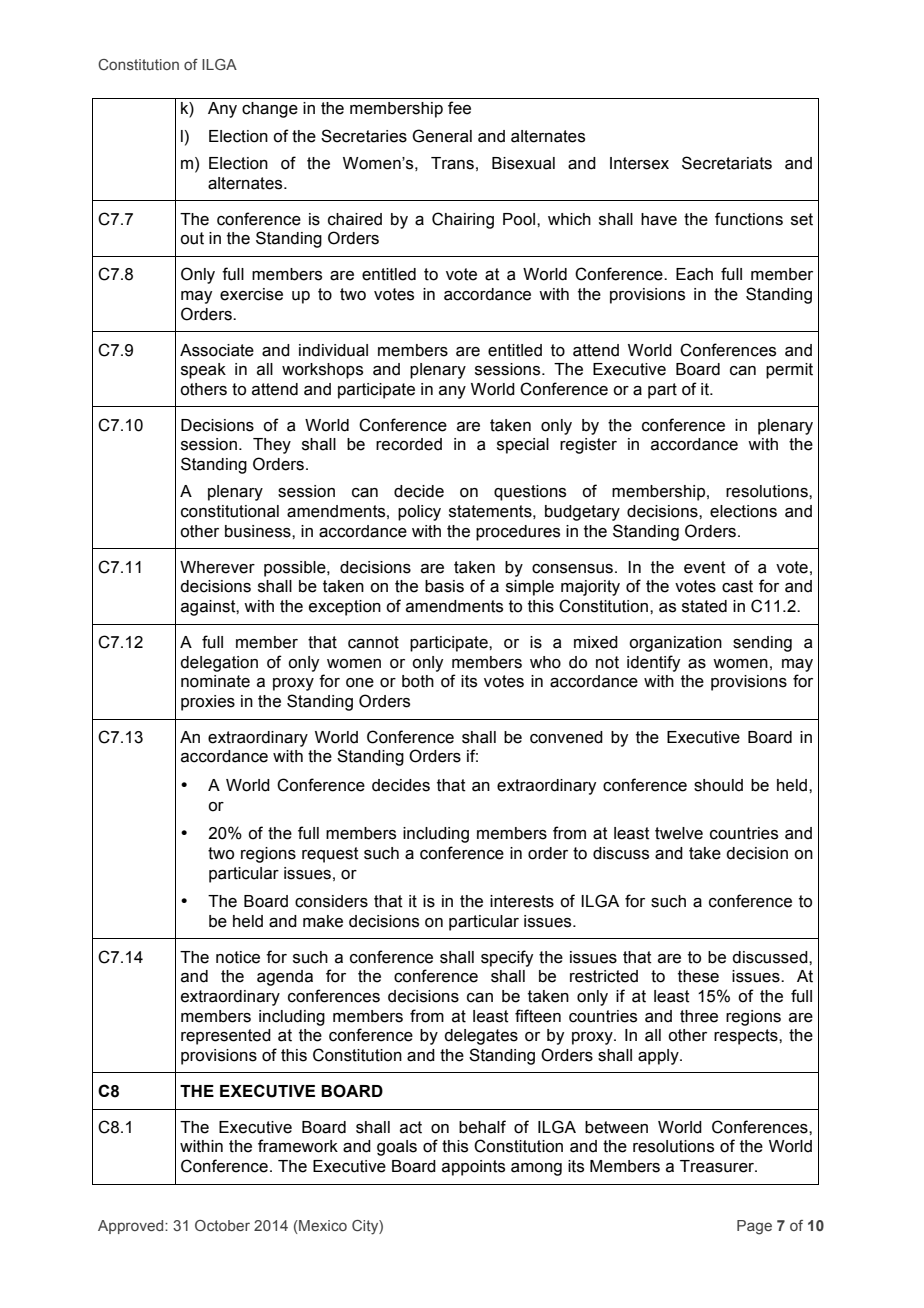  What do you see at coordinates (639, 163) in the page?
I see `Intersex` at bounding box center [639, 163].
